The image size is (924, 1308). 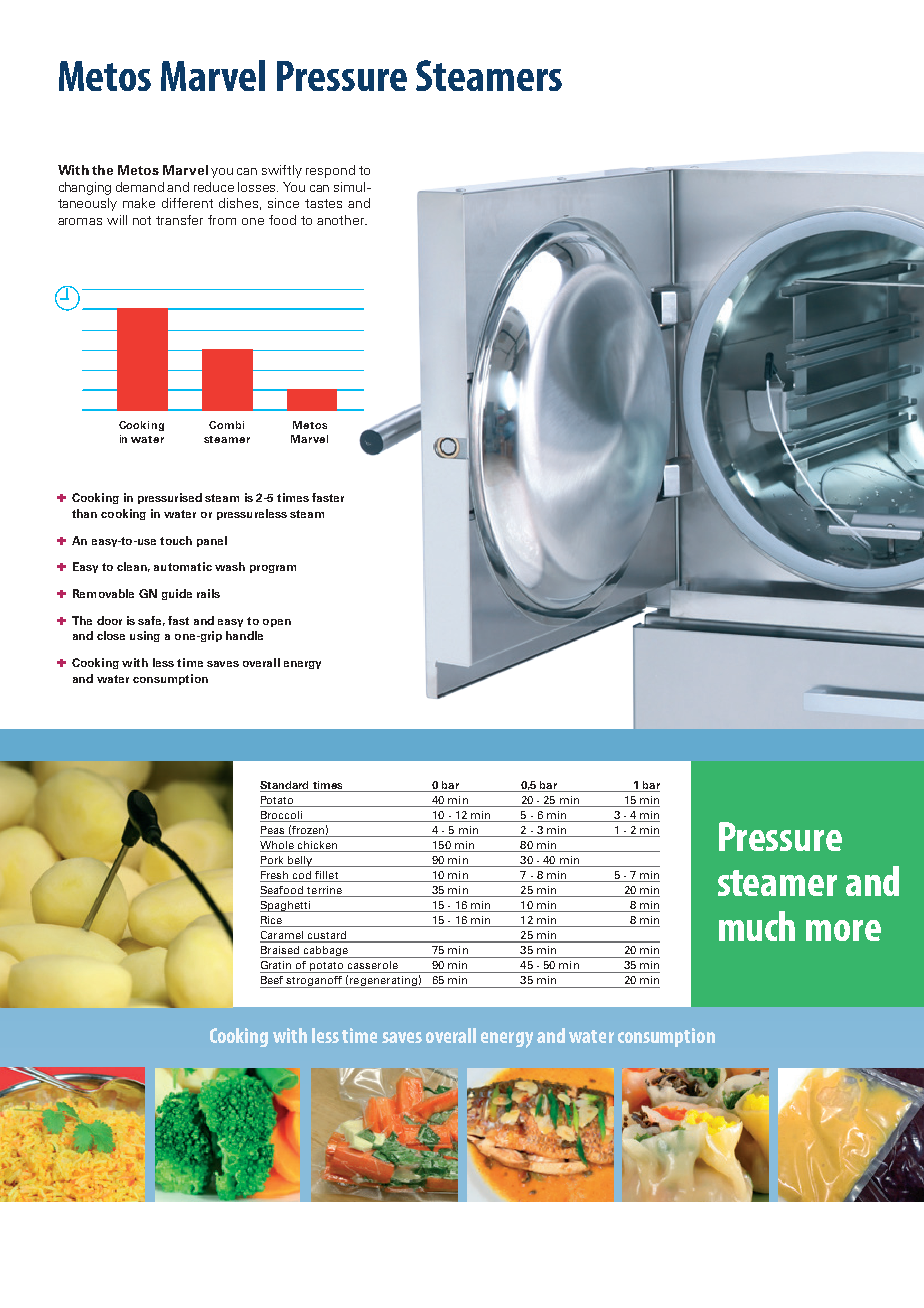 I want to click on more, so click(x=843, y=930).
